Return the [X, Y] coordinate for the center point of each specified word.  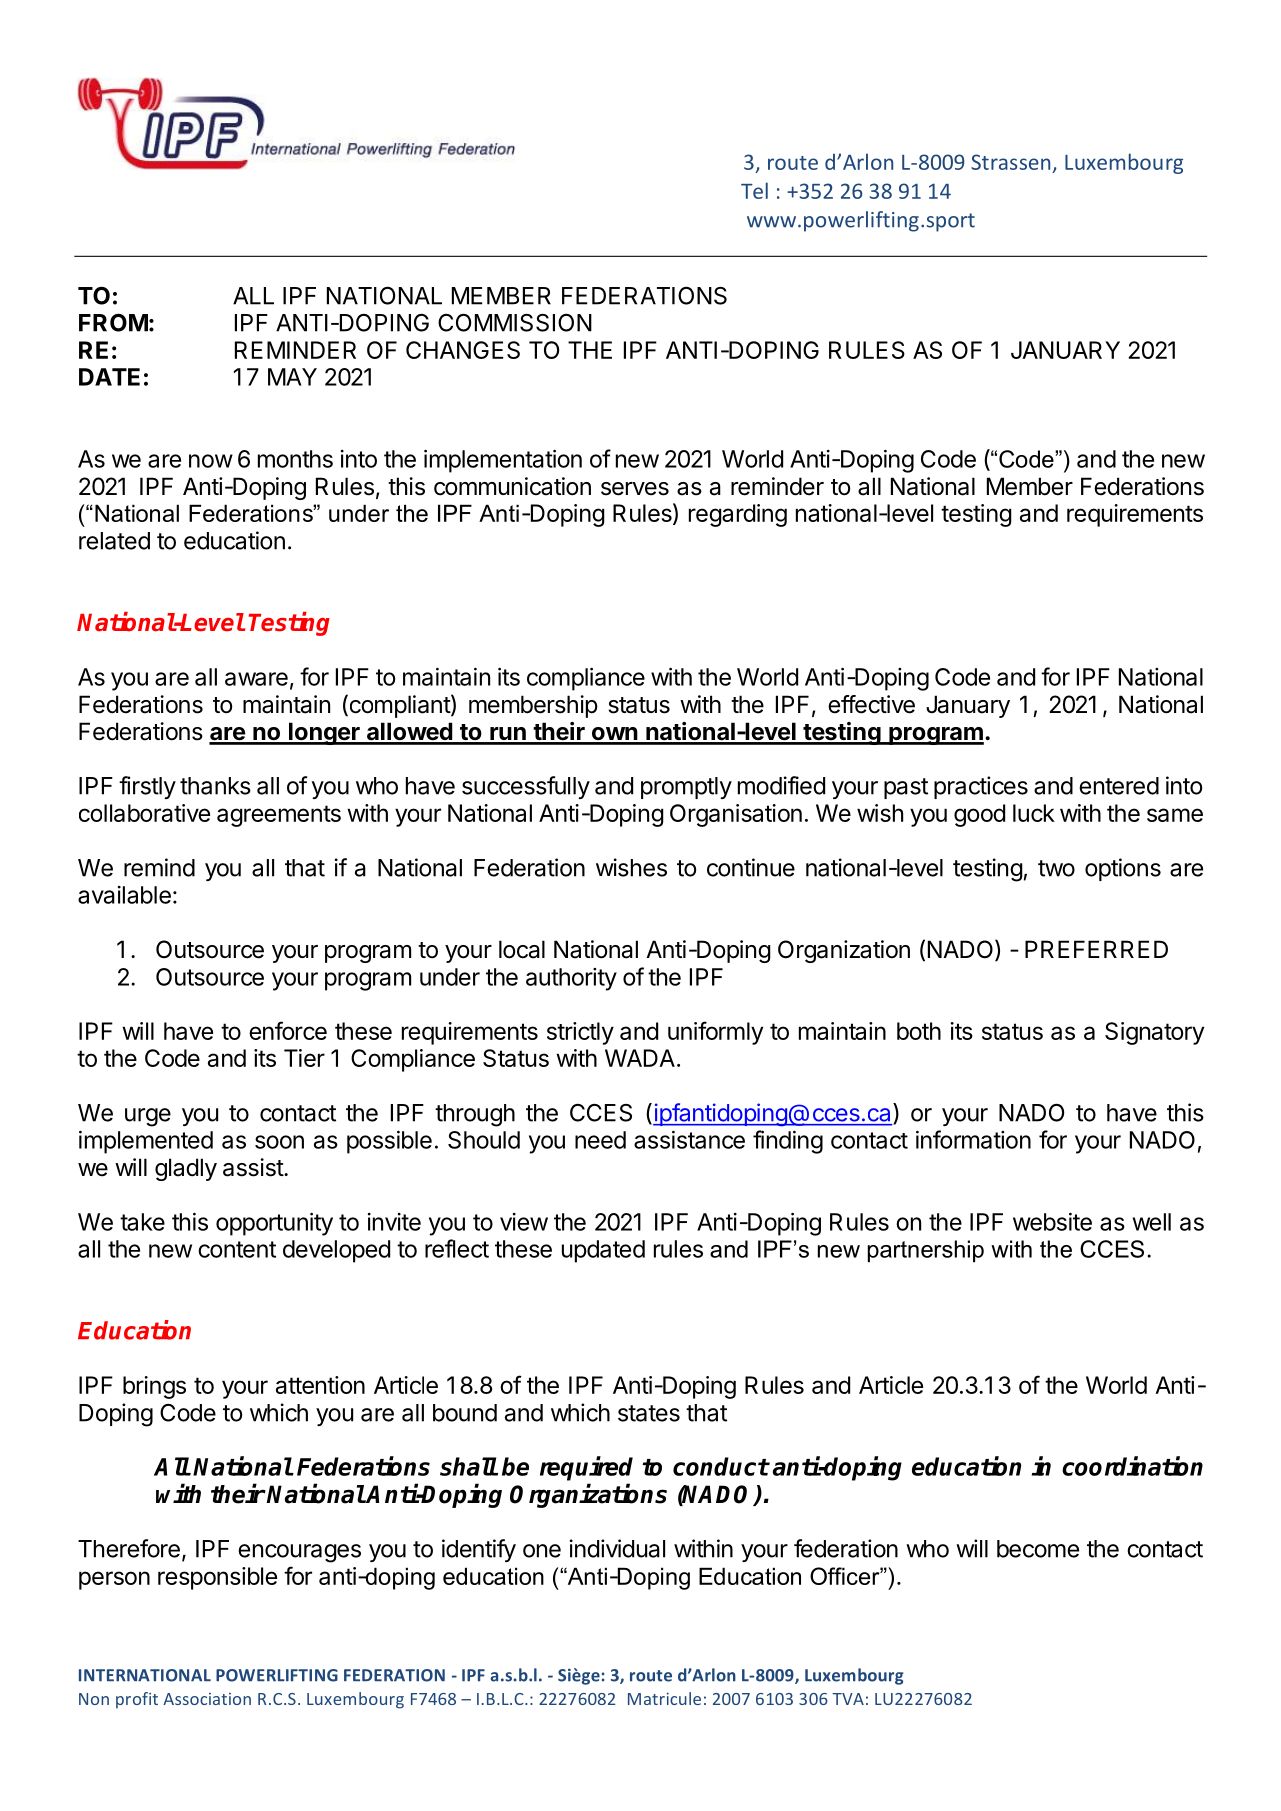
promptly [686, 788]
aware [256, 679]
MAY [292, 377]
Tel [754, 190]
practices [981, 787]
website [1052, 1222]
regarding [738, 515]
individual [617, 1548]
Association [207, 1699]
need [600, 1140]
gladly [186, 1169]
